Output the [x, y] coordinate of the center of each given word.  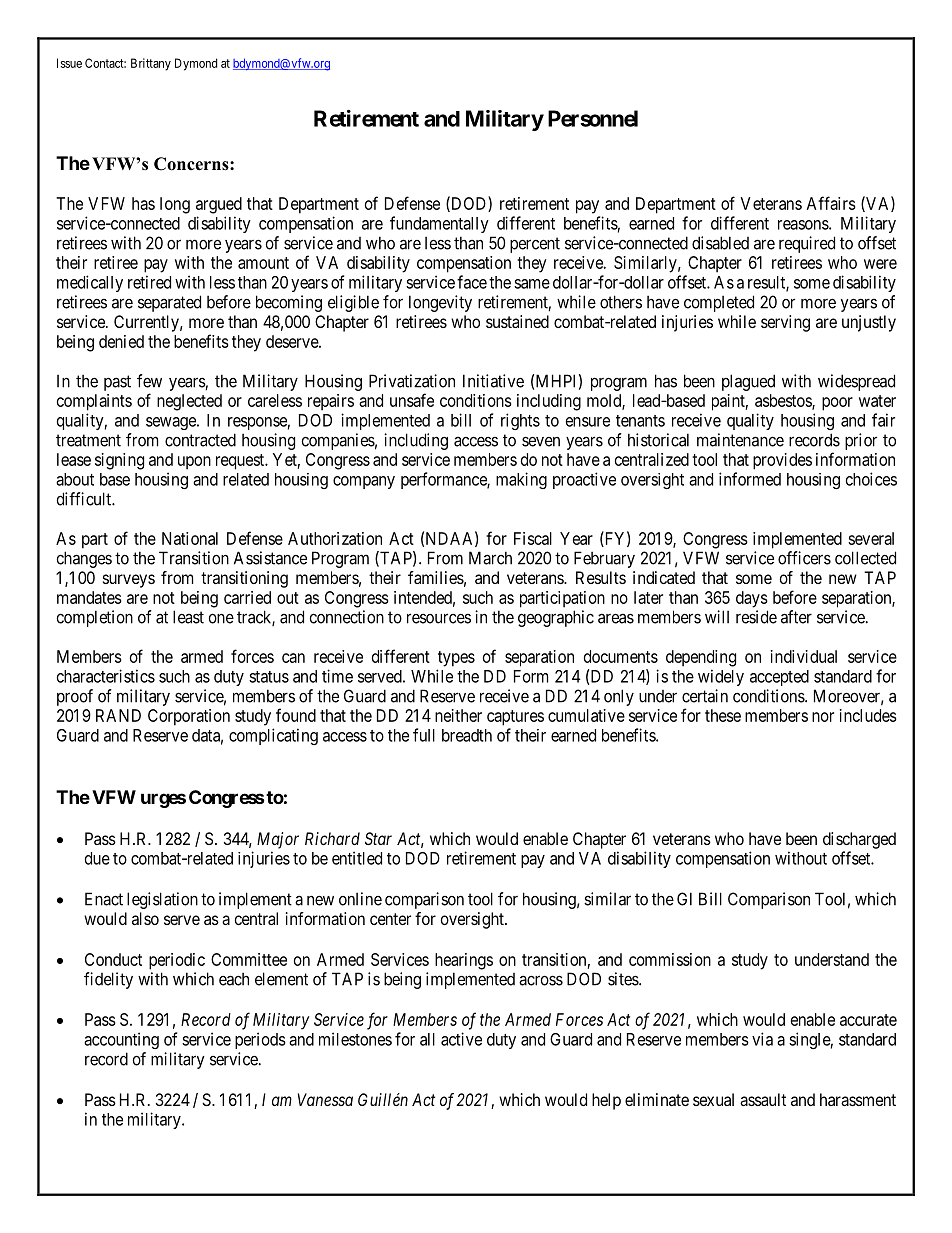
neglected [189, 402]
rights [520, 421]
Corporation [189, 717]
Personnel [593, 118]
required [807, 244]
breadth [467, 735]
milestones [355, 1039]
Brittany [151, 64]
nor [823, 717]
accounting [121, 1040]
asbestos [784, 401]
